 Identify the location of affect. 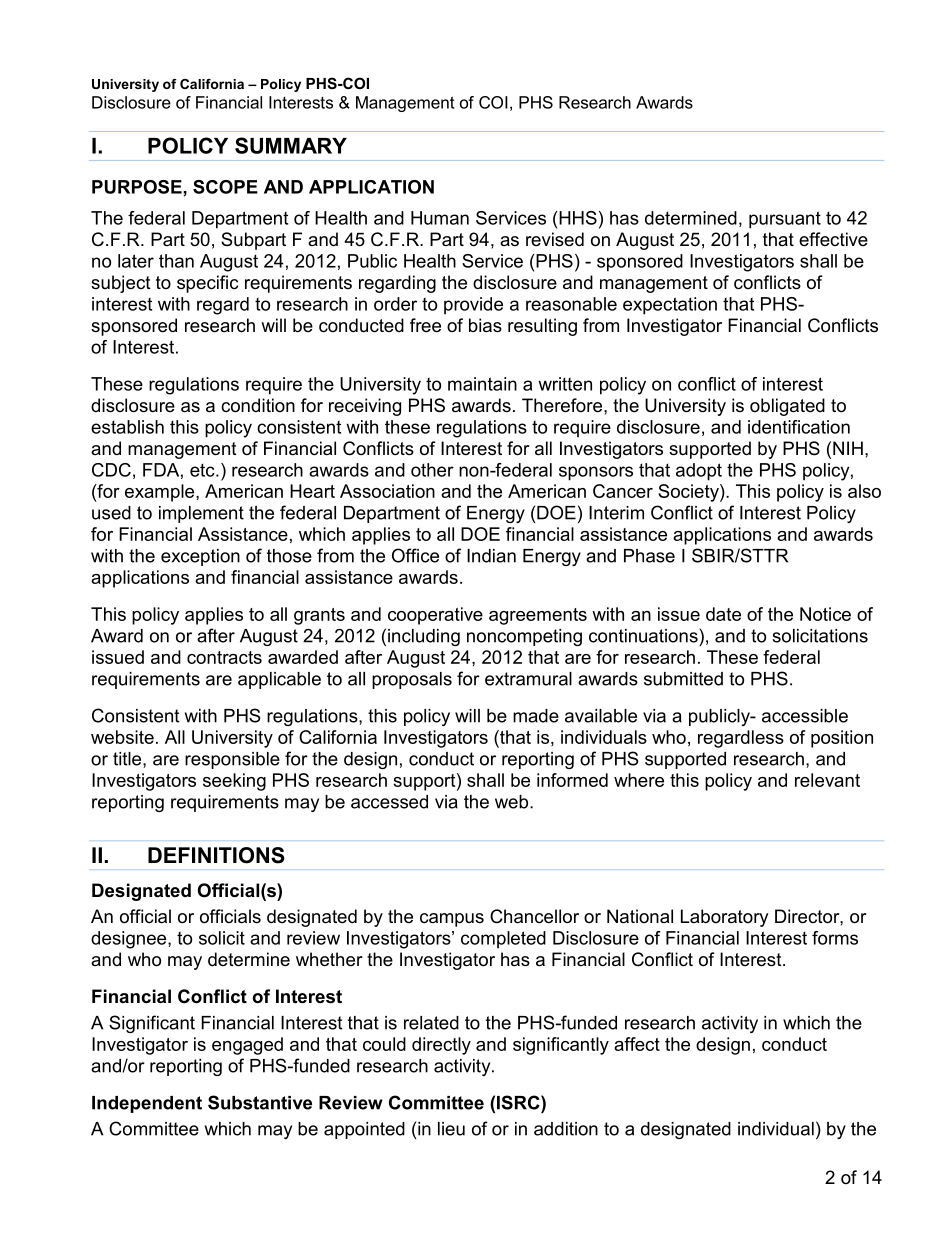
(637, 1044).
